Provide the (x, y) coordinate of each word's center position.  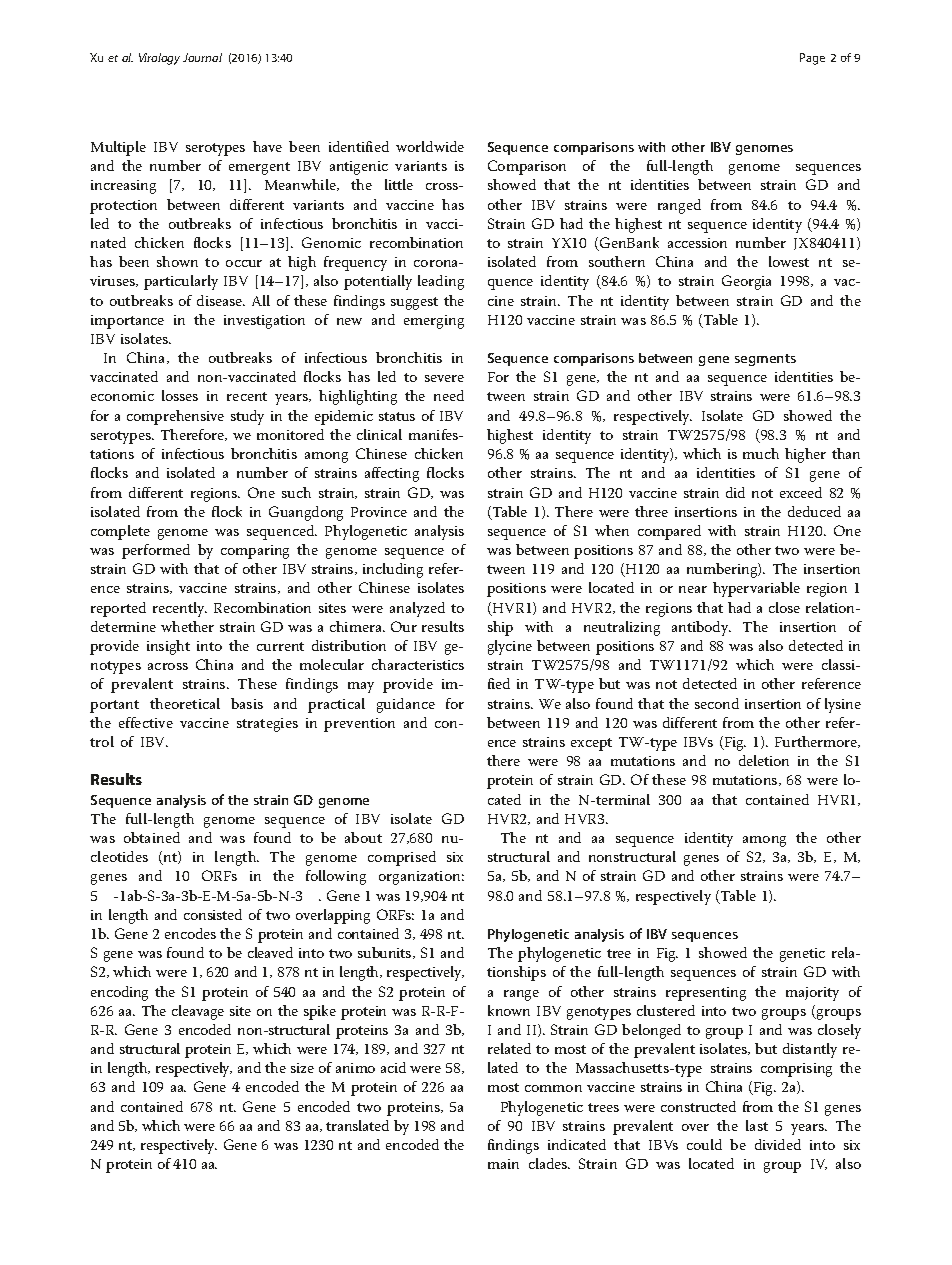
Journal (202, 57)
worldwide (430, 146)
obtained (152, 837)
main (503, 1164)
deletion (764, 760)
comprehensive (175, 417)
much (761, 453)
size (302, 1068)
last (757, 1125)
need (449, 395)
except (591, 744)
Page (812, 59)
